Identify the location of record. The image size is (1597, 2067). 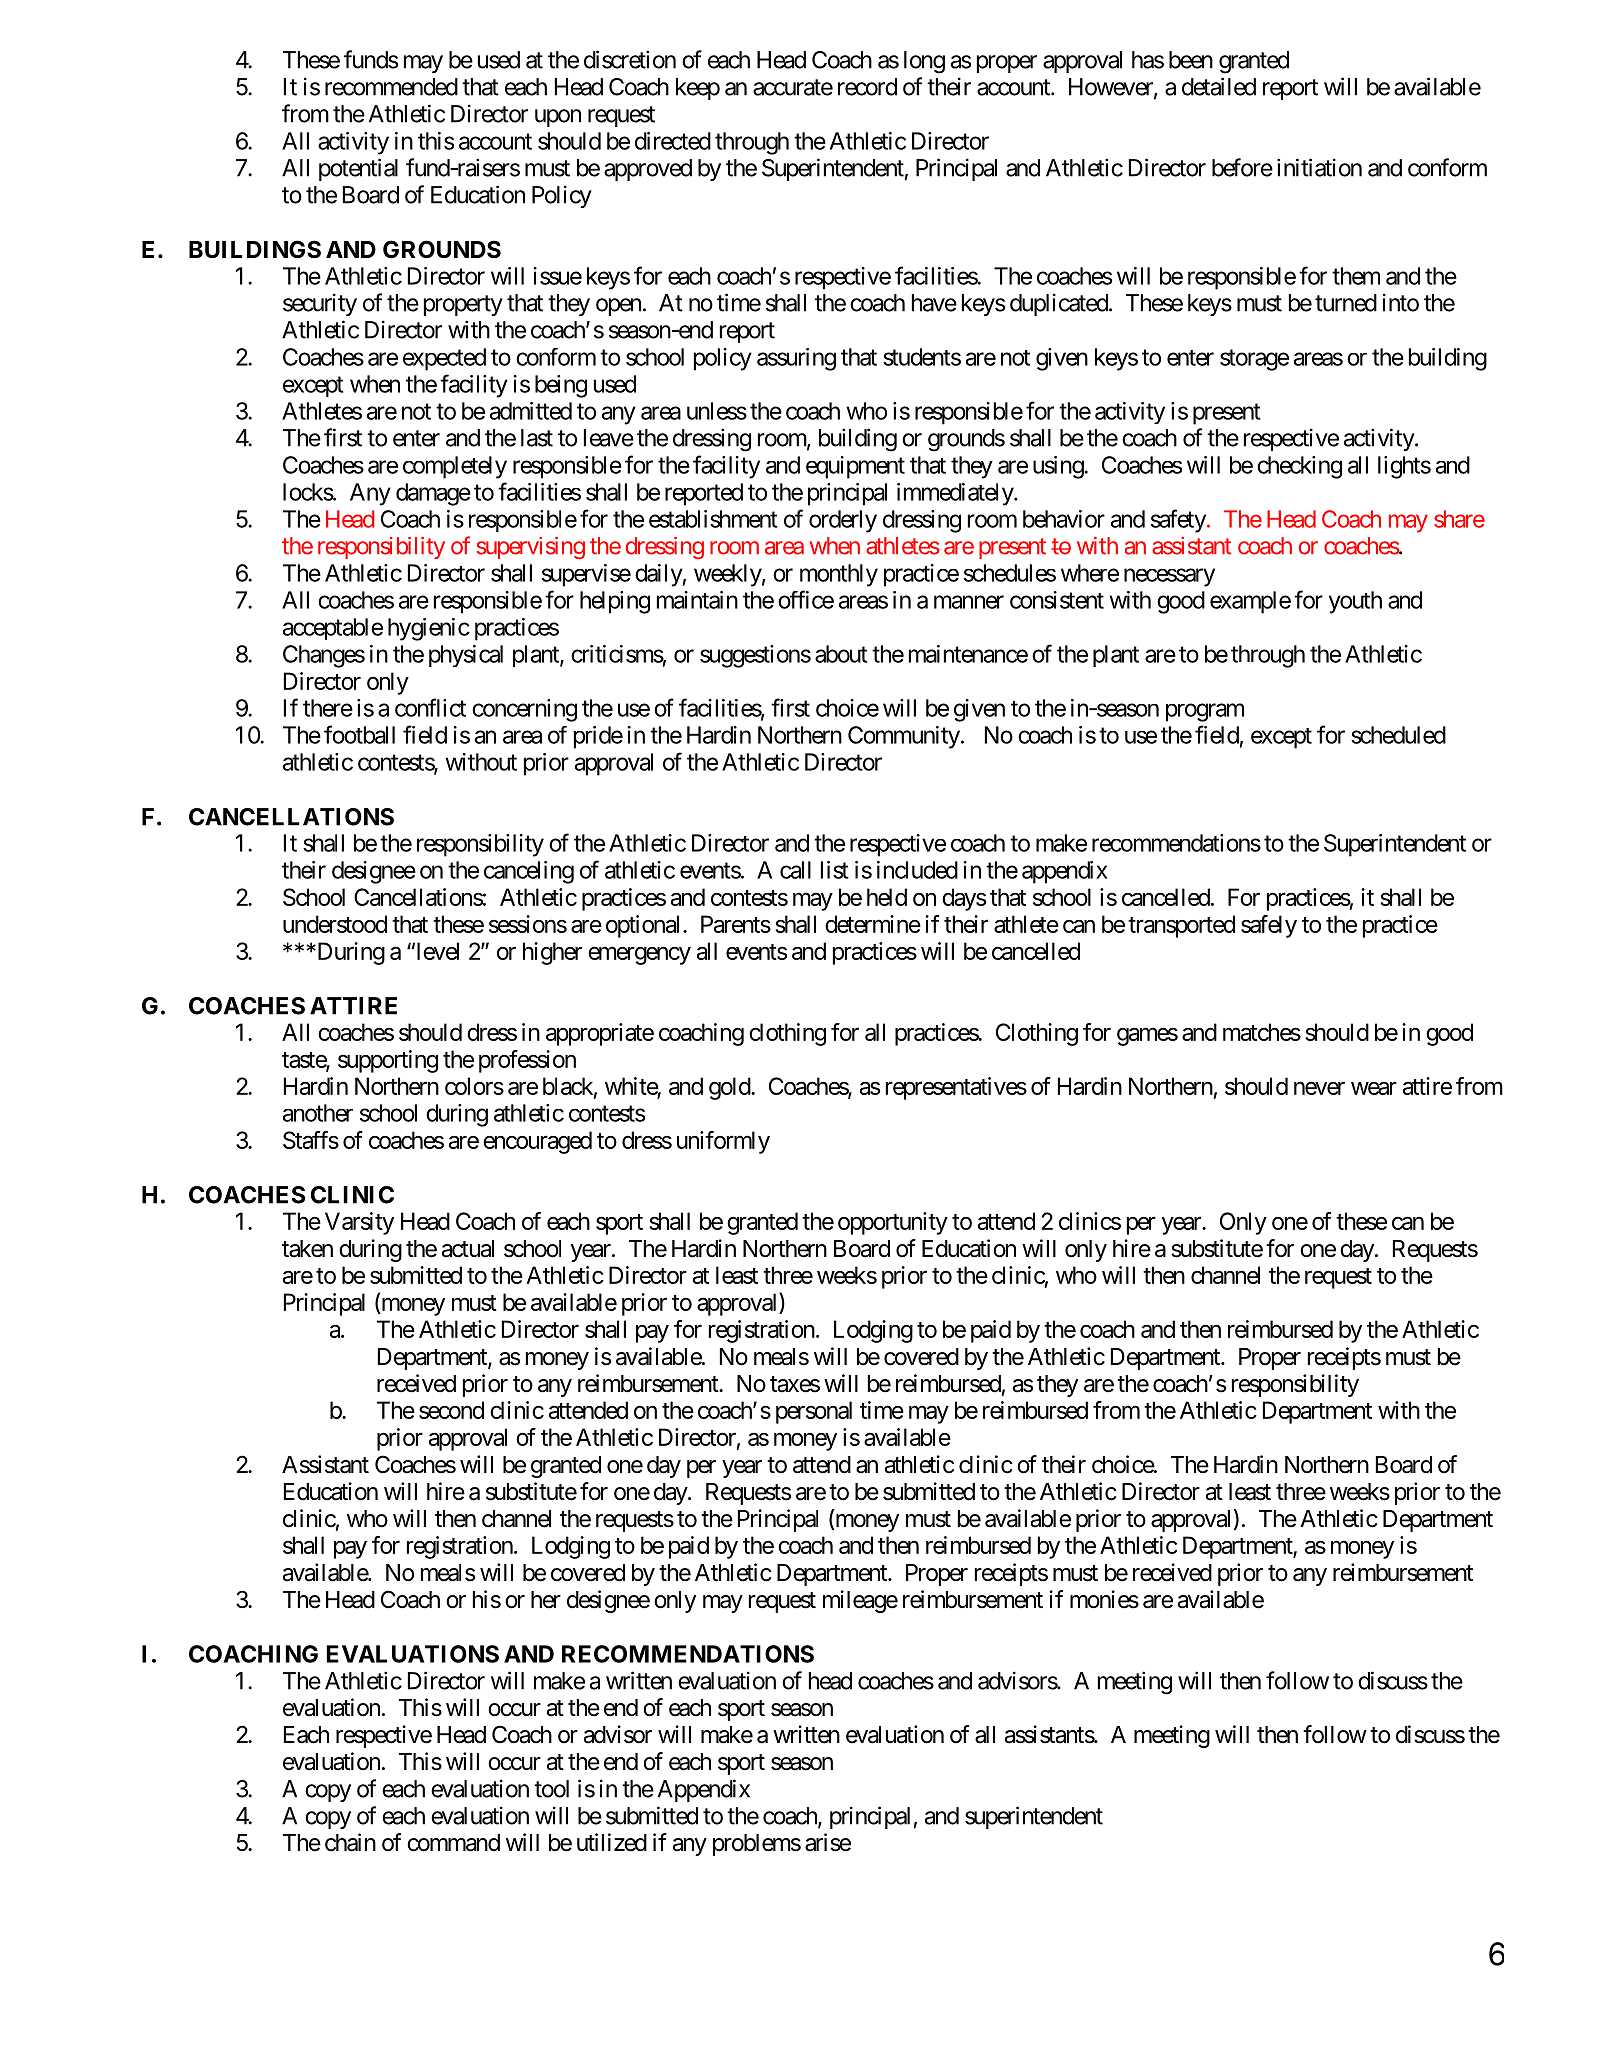
(867, 87).
